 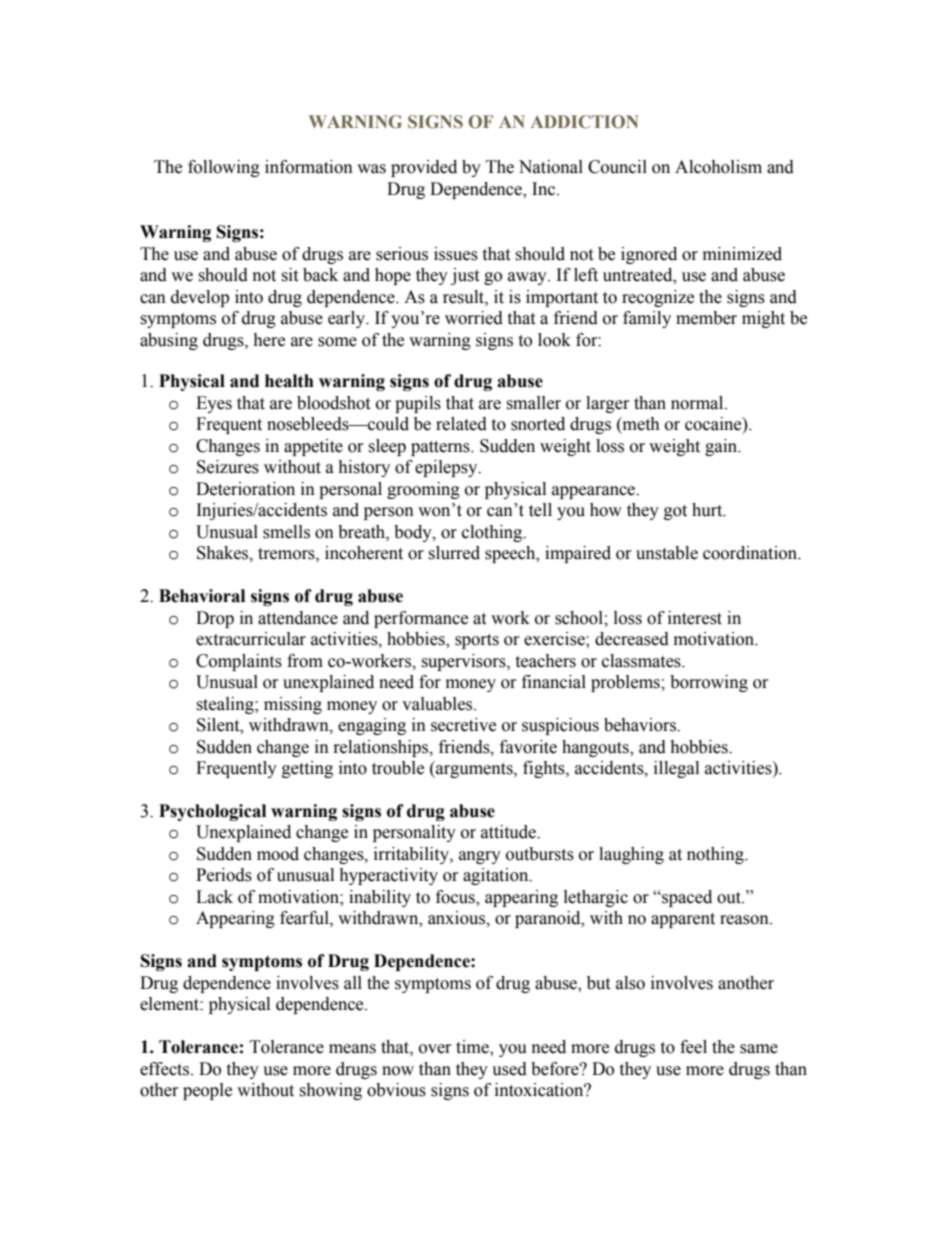 I want to click on provided, so click(x=424, y=168).
